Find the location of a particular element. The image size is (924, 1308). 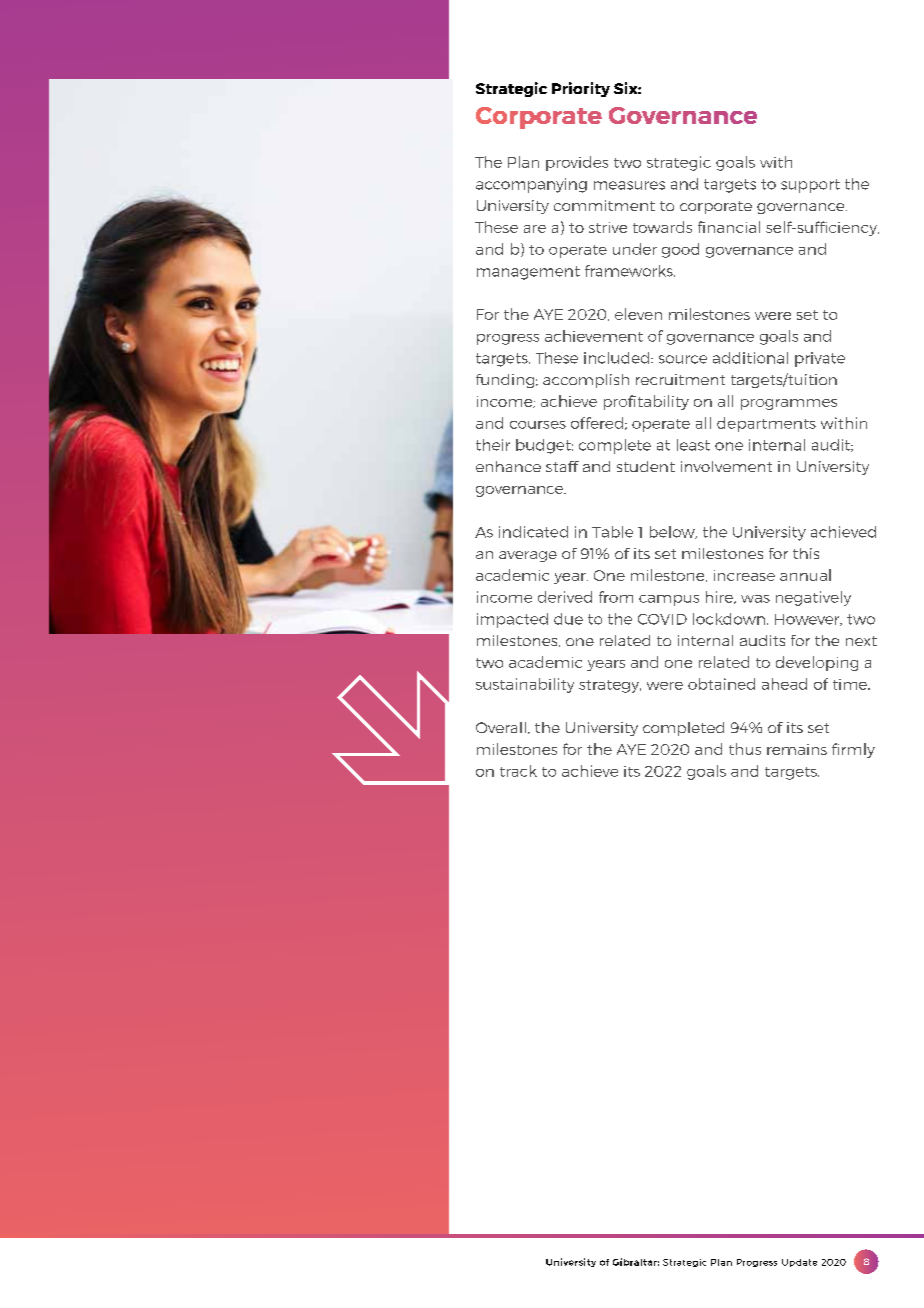

private is located at coordinates (820, 359).
